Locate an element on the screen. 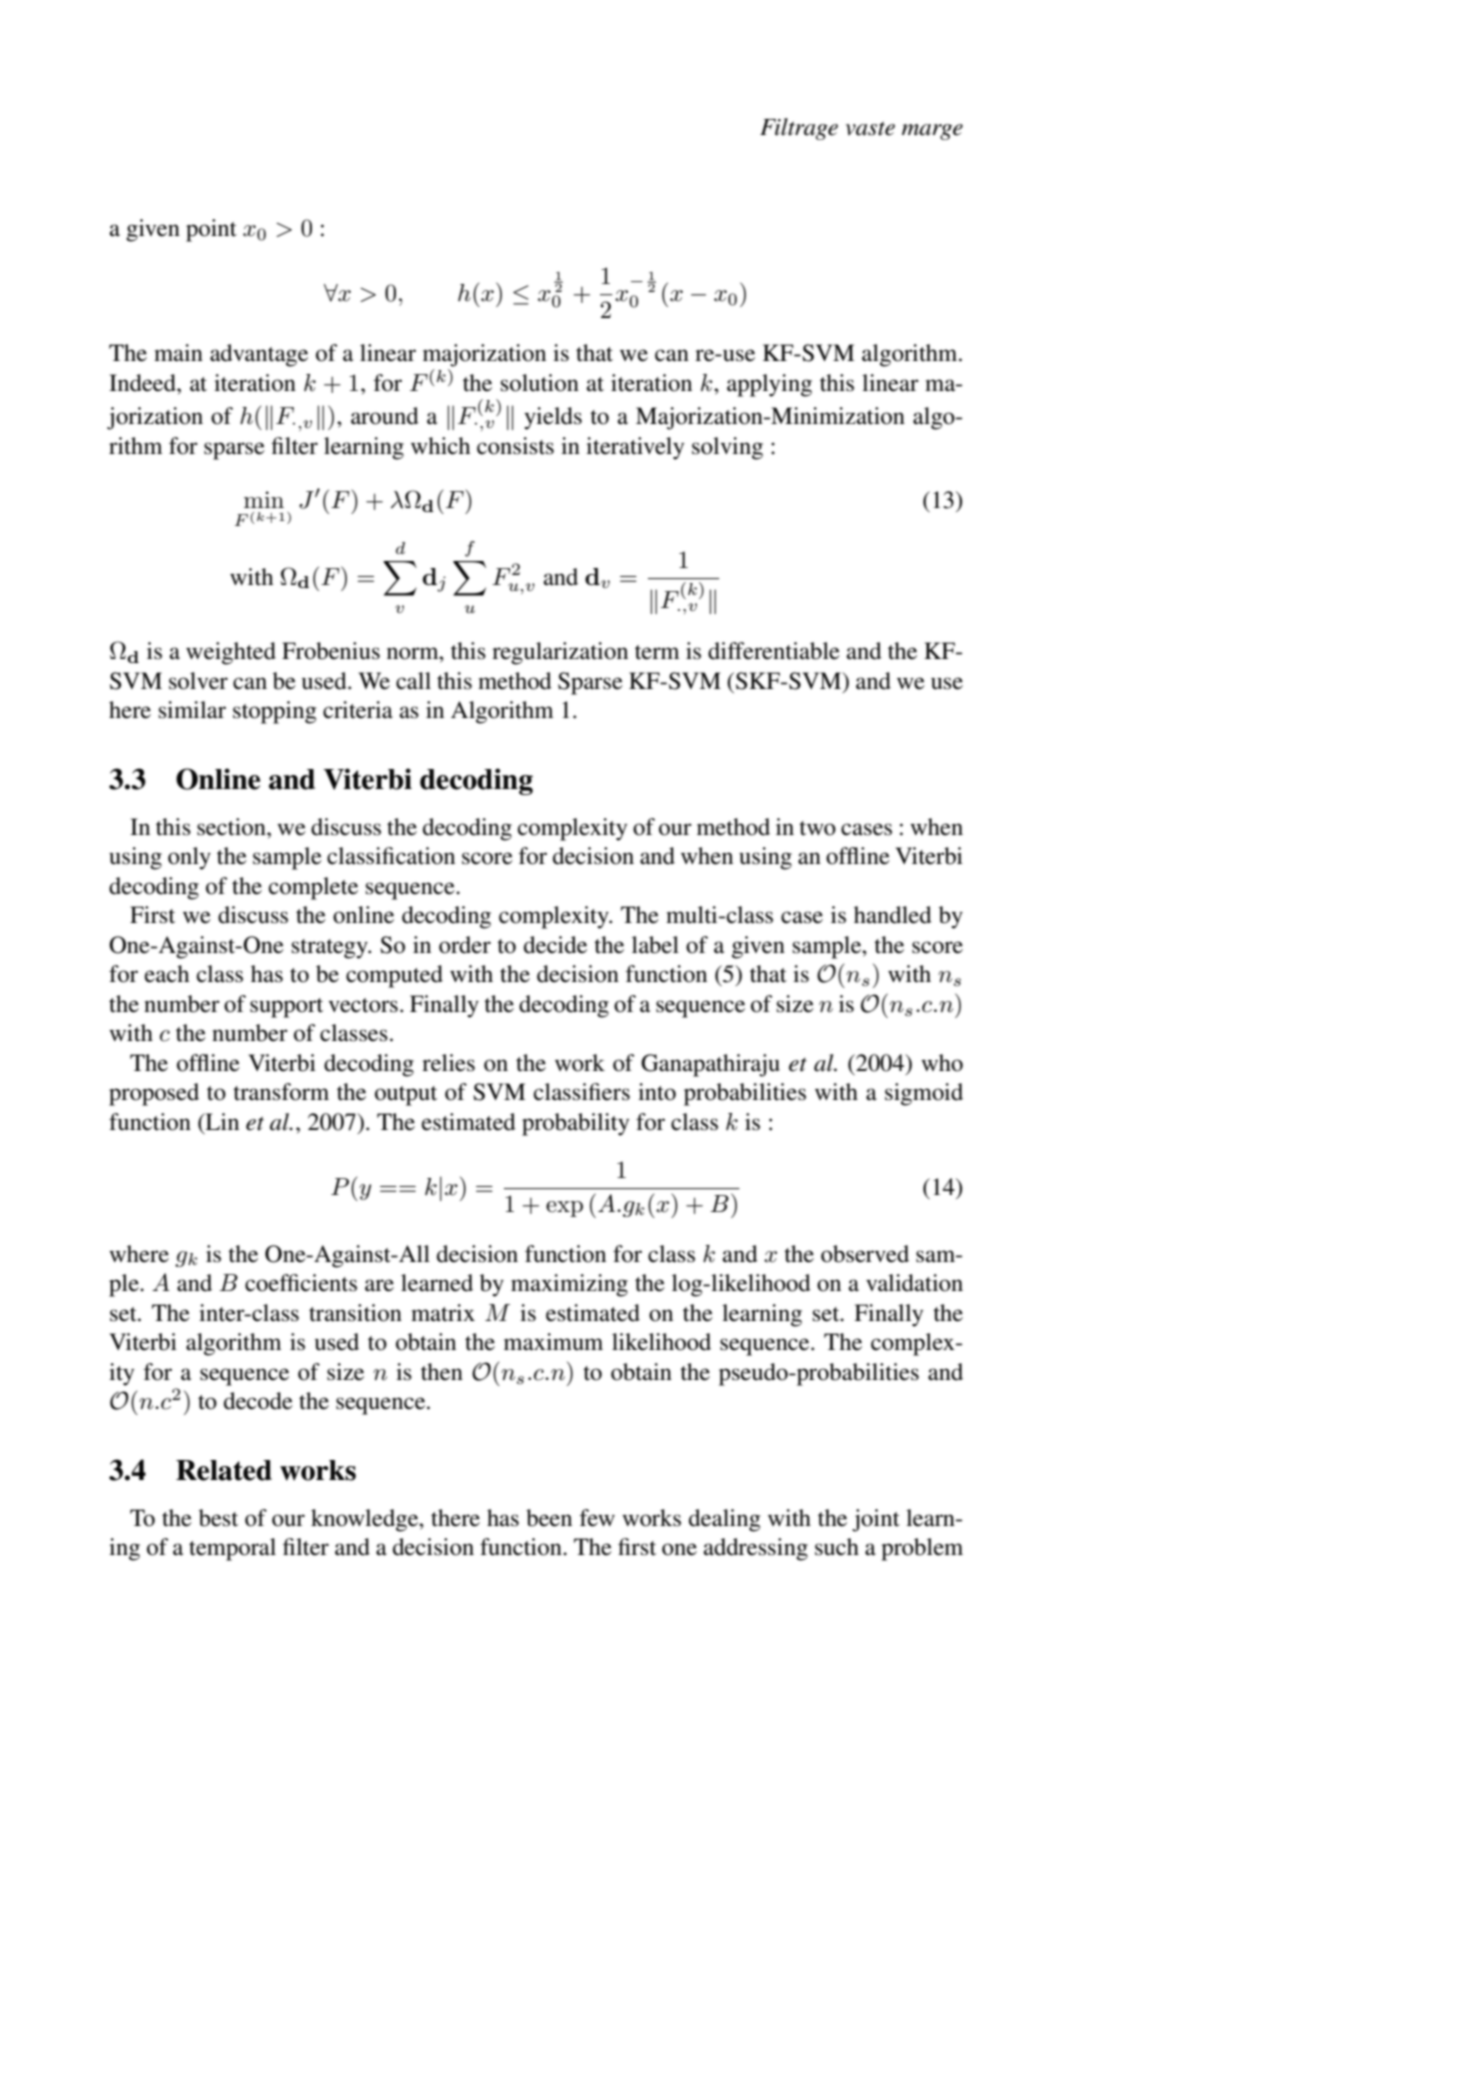  best is located at coordinates (218, 1518).
